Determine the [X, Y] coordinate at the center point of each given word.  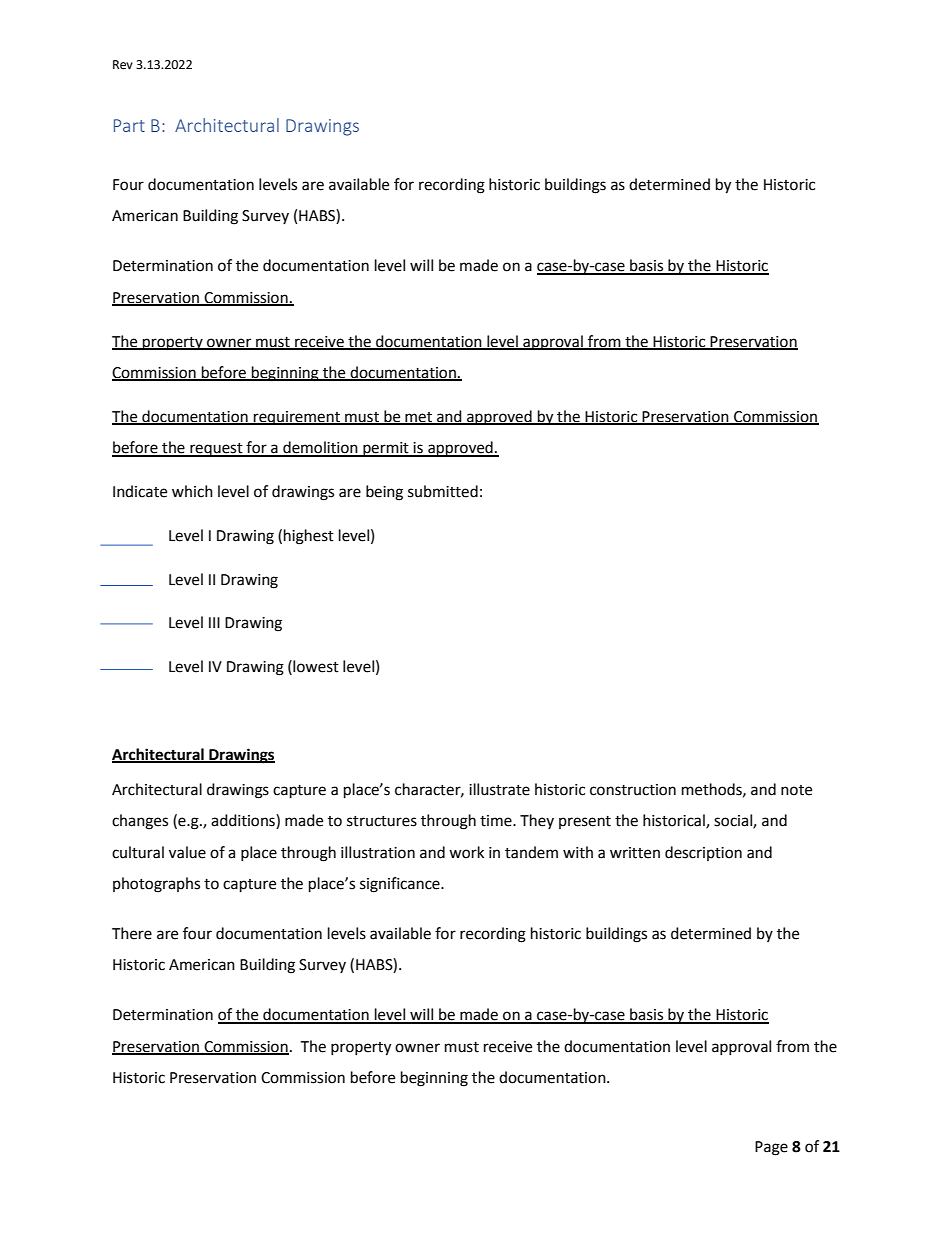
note [796, 790]
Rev [123, 65]
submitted [443, 491]
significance [401, 885]
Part [129, 125]
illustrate [499, 789]
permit [386, 449]
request [216, 450]
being [384, 493]
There [132, 933]
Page [771, 1148]
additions [244, 821]
